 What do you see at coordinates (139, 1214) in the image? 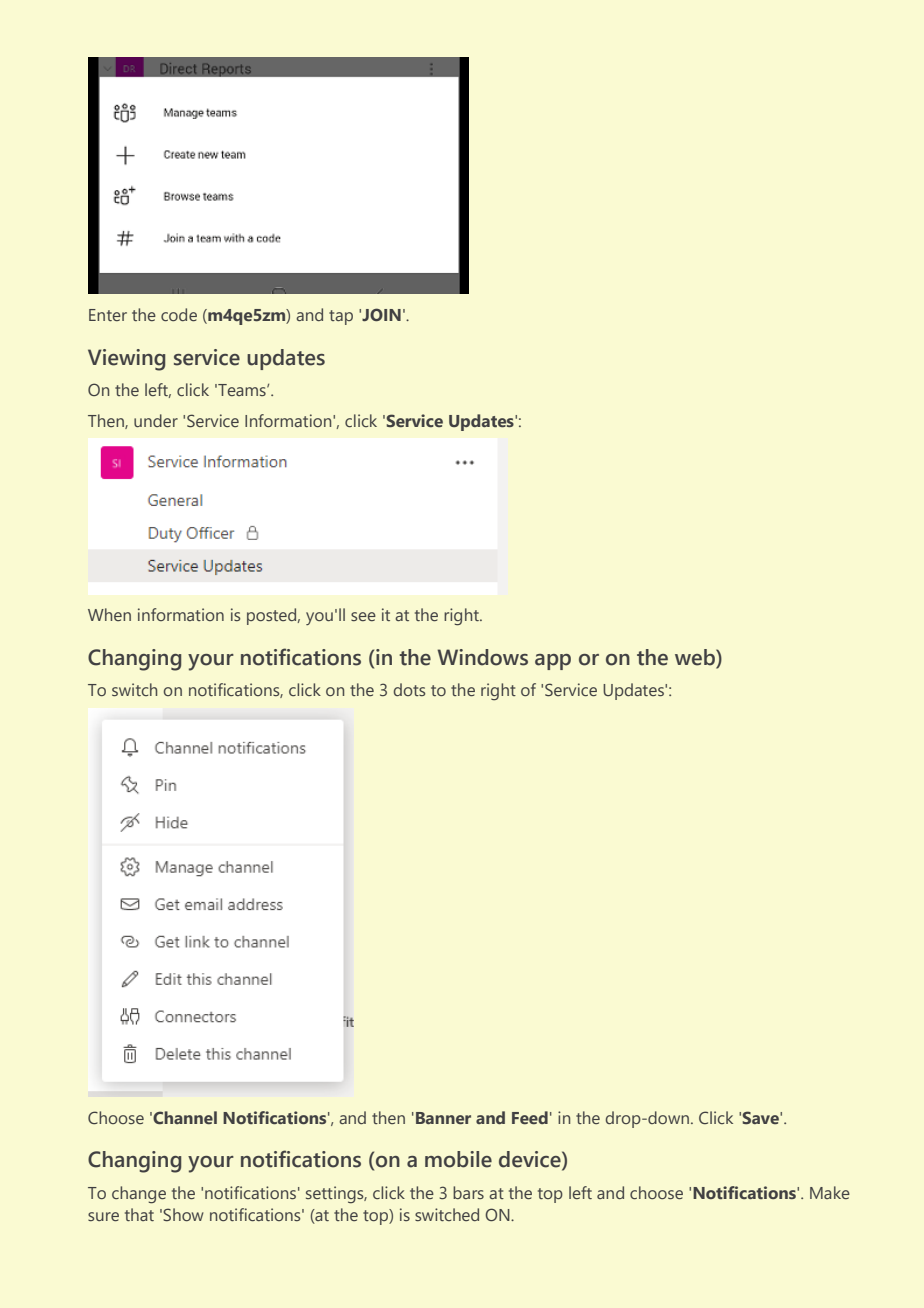
I see `that` at bounding box center [139, 1214].
